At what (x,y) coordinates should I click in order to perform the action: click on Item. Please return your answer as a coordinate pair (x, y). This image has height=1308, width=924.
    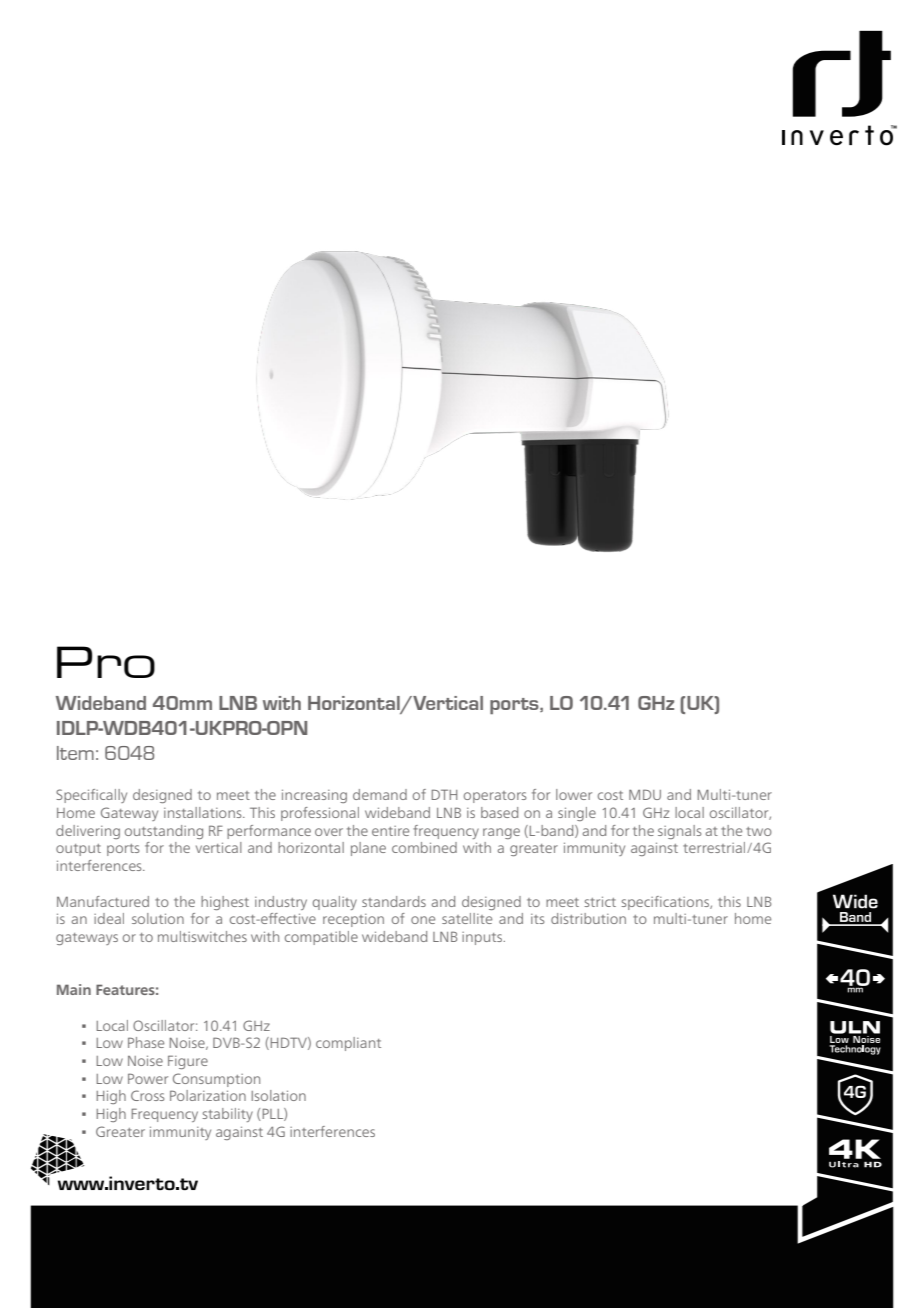
    Looking at the image, I should click on (75, 753).
